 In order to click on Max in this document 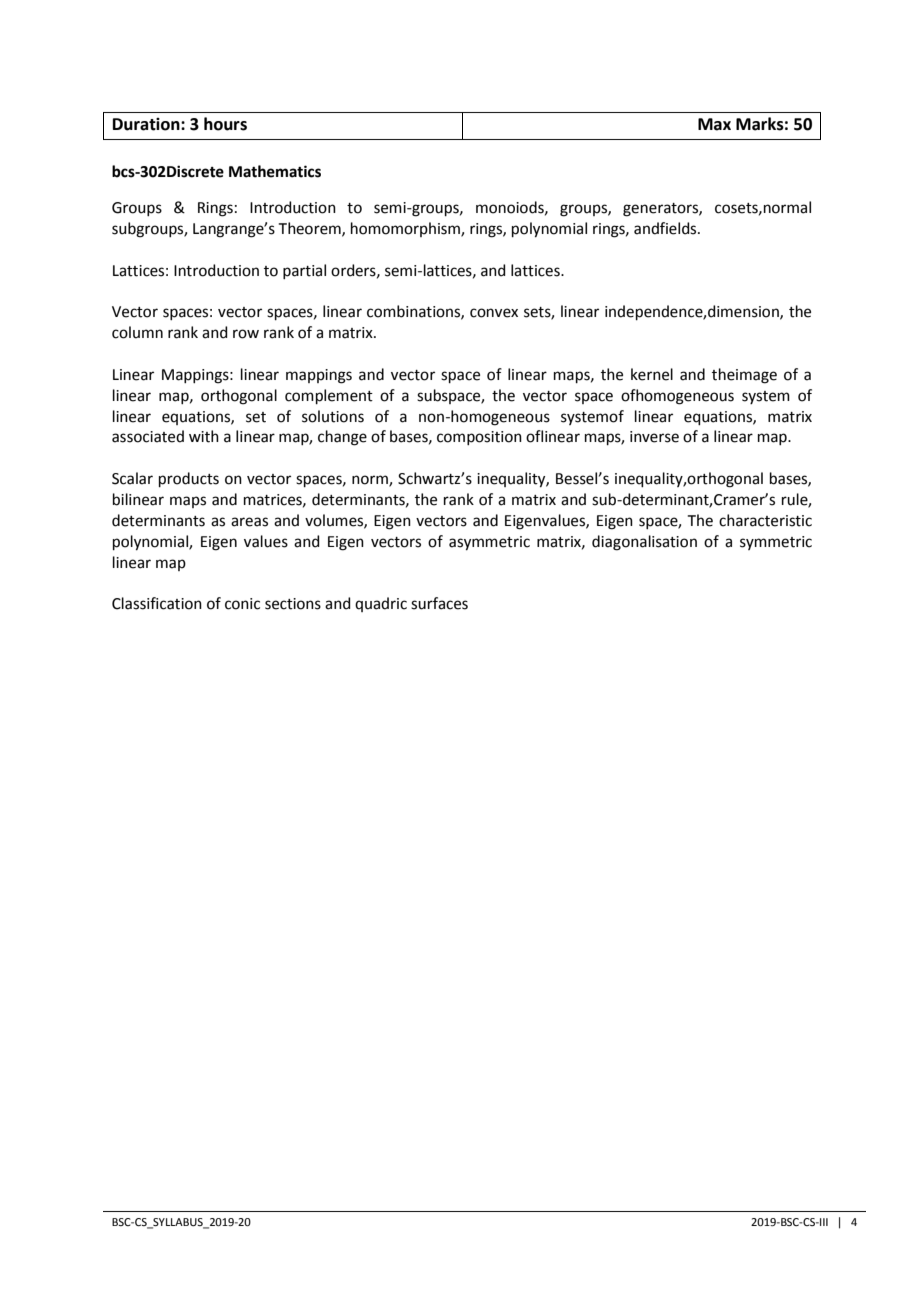, I will do `click(714, 124)`.
